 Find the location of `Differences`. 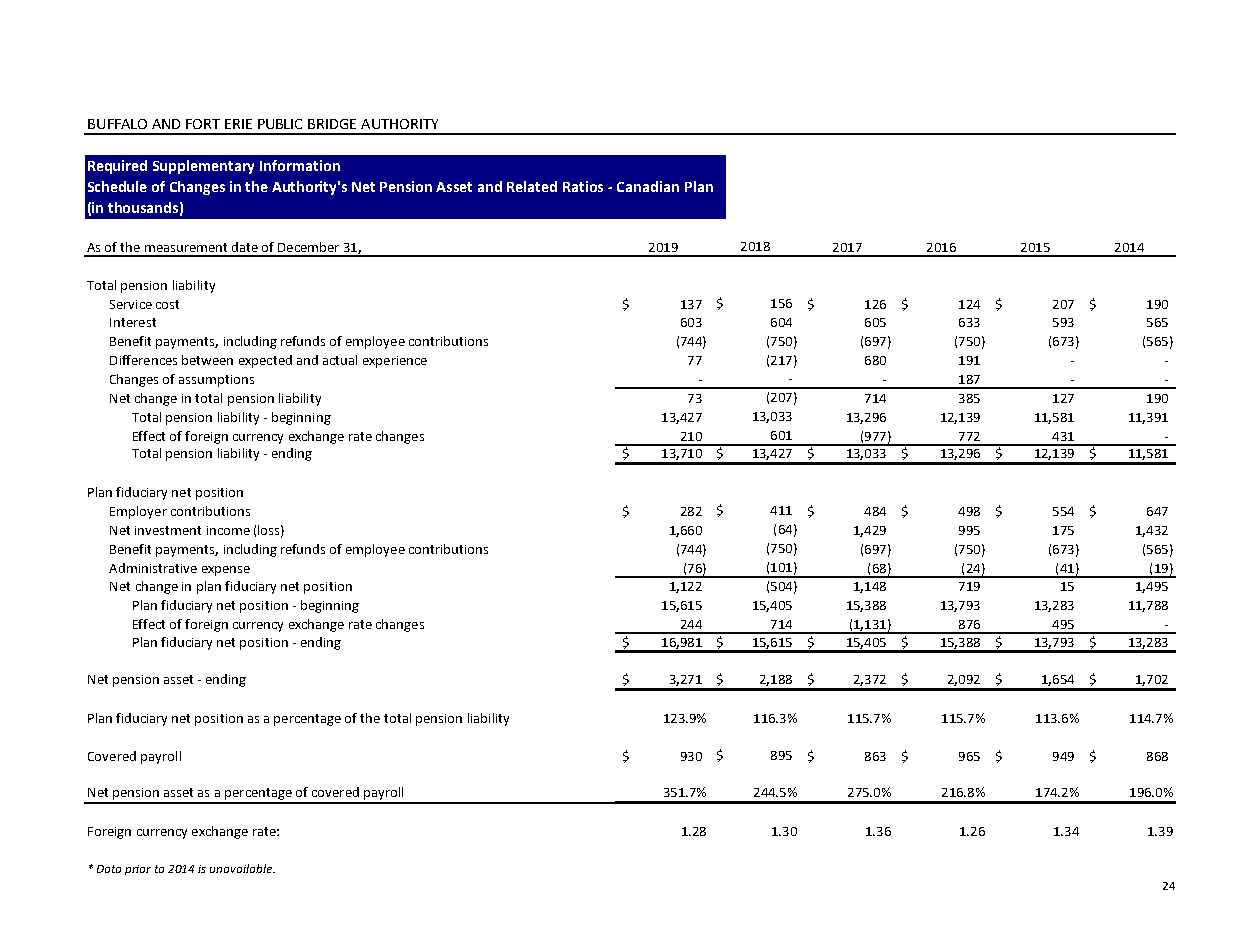

Differences is located at coordinates (143, 360).
